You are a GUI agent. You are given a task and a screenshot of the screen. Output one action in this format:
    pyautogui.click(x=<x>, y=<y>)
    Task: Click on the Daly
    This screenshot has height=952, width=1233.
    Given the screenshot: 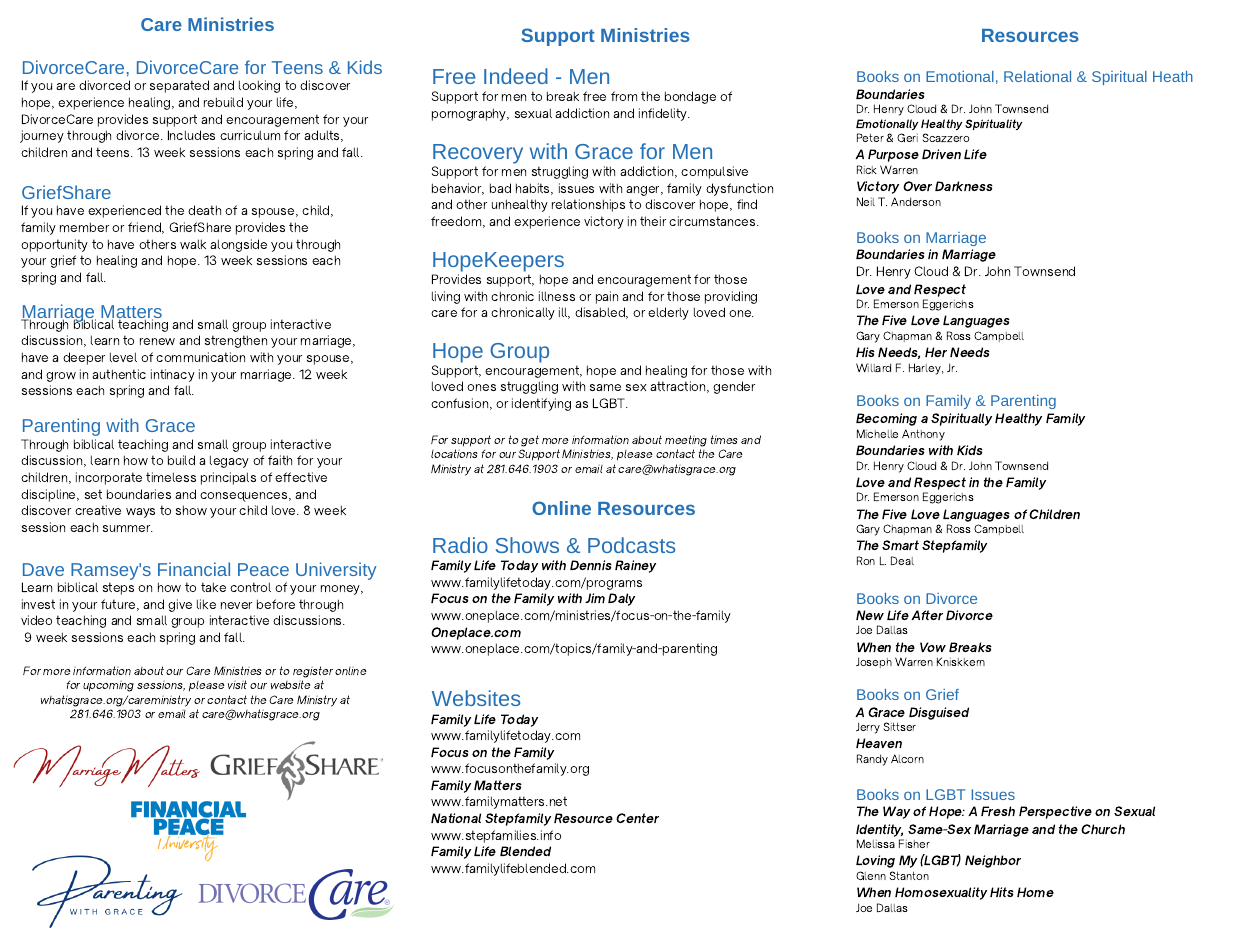 What is the action you would take?
    pyautogui.click(x=621, y=599)
